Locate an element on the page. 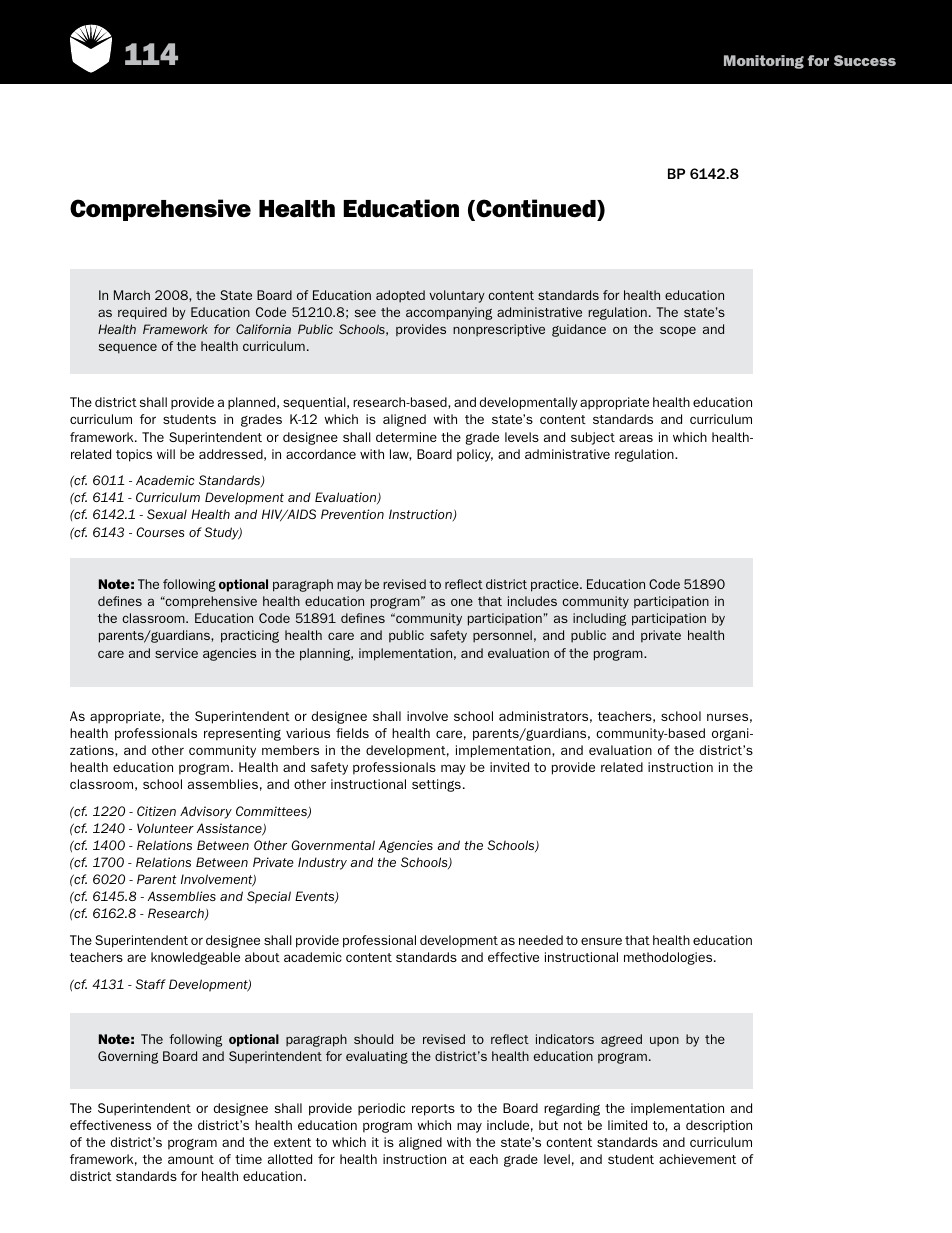 The height and width of the page is (1233, 952). amount is located at coordinates (191, 1159).
